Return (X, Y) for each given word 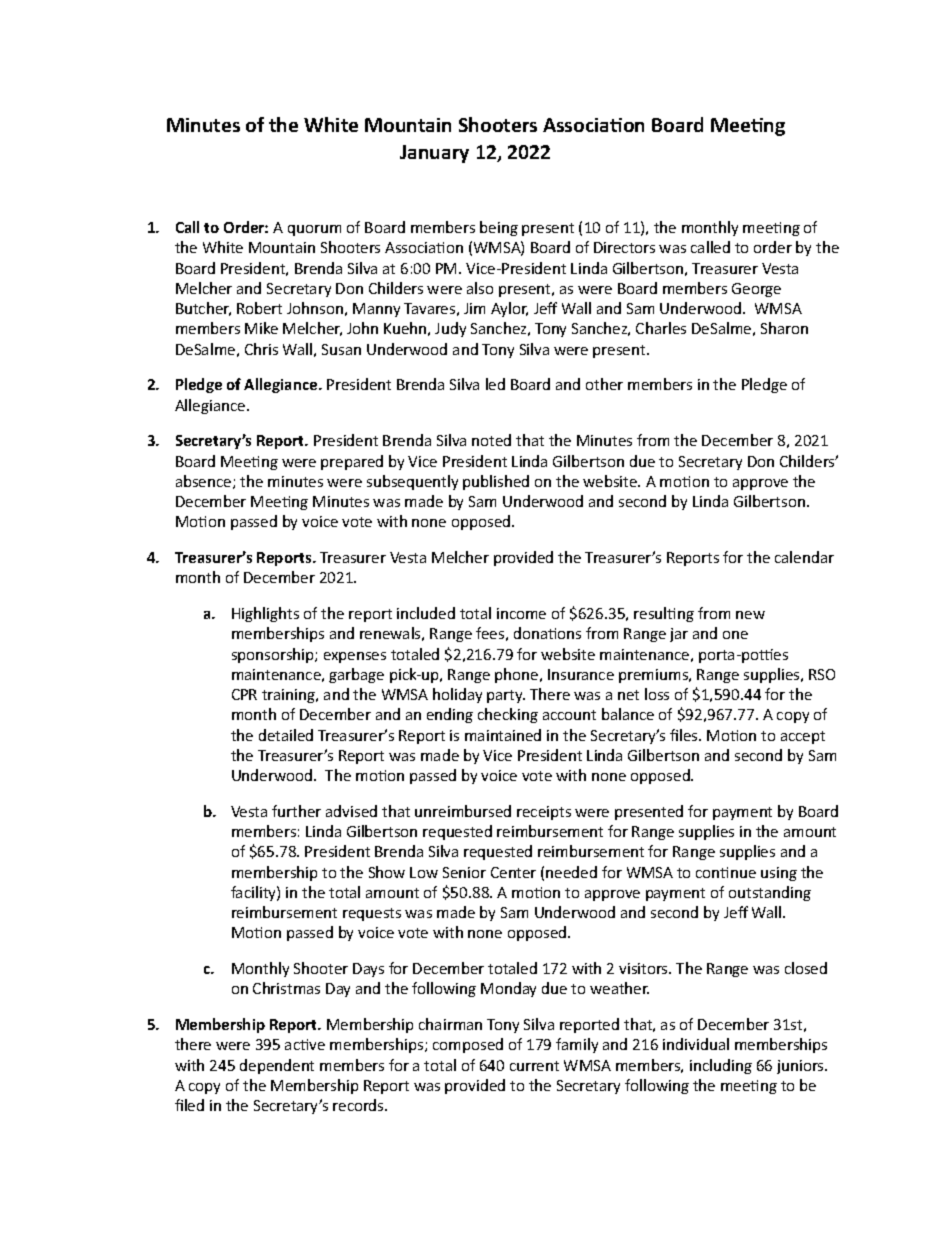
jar (679, 635)
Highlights (265, 614)
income (521, 613)
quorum (314, 230)
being (499, 228)
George (756, 290)
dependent (277, 1066)
